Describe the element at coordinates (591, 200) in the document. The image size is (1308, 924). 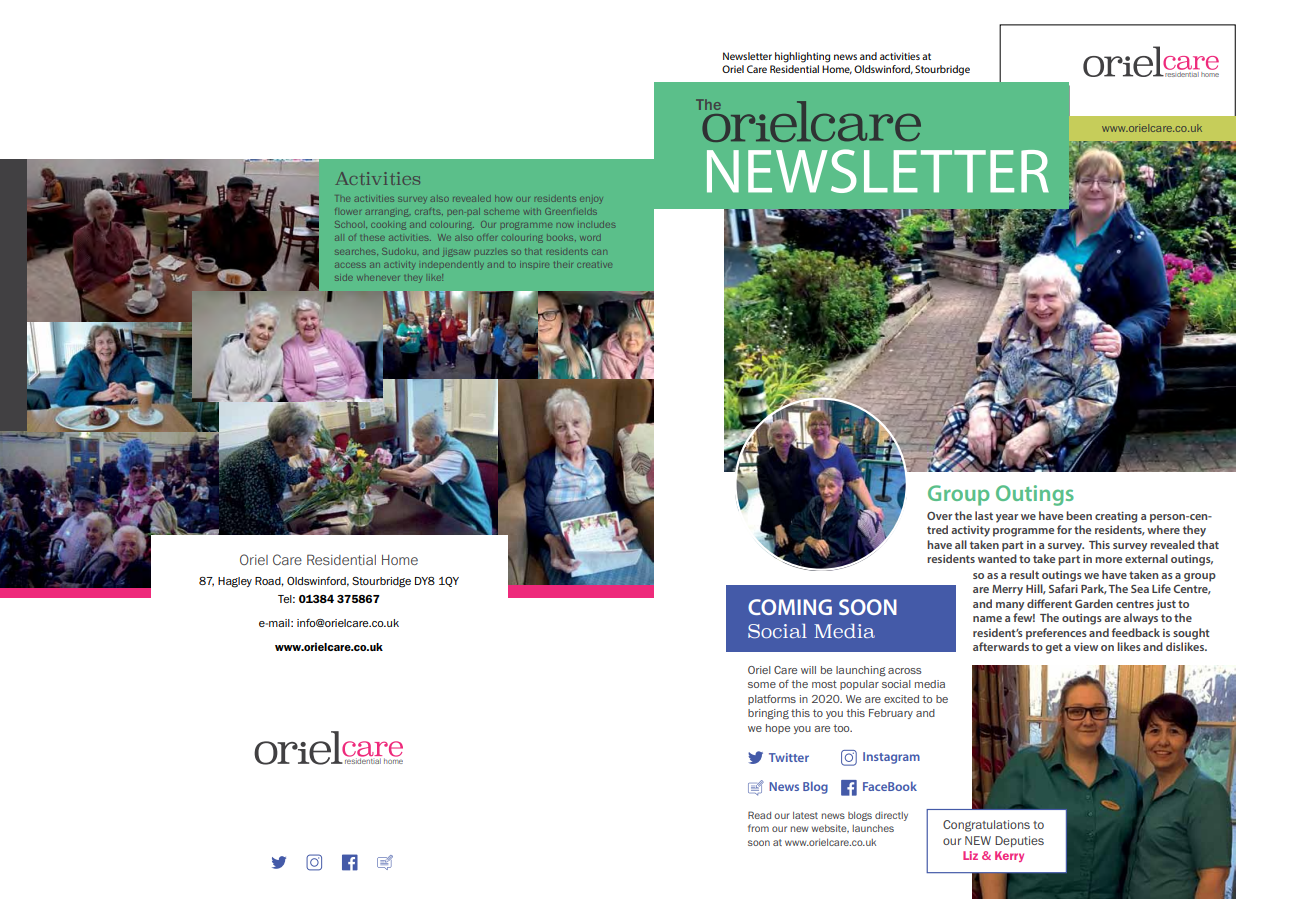
I see `enjoy` at that location.
